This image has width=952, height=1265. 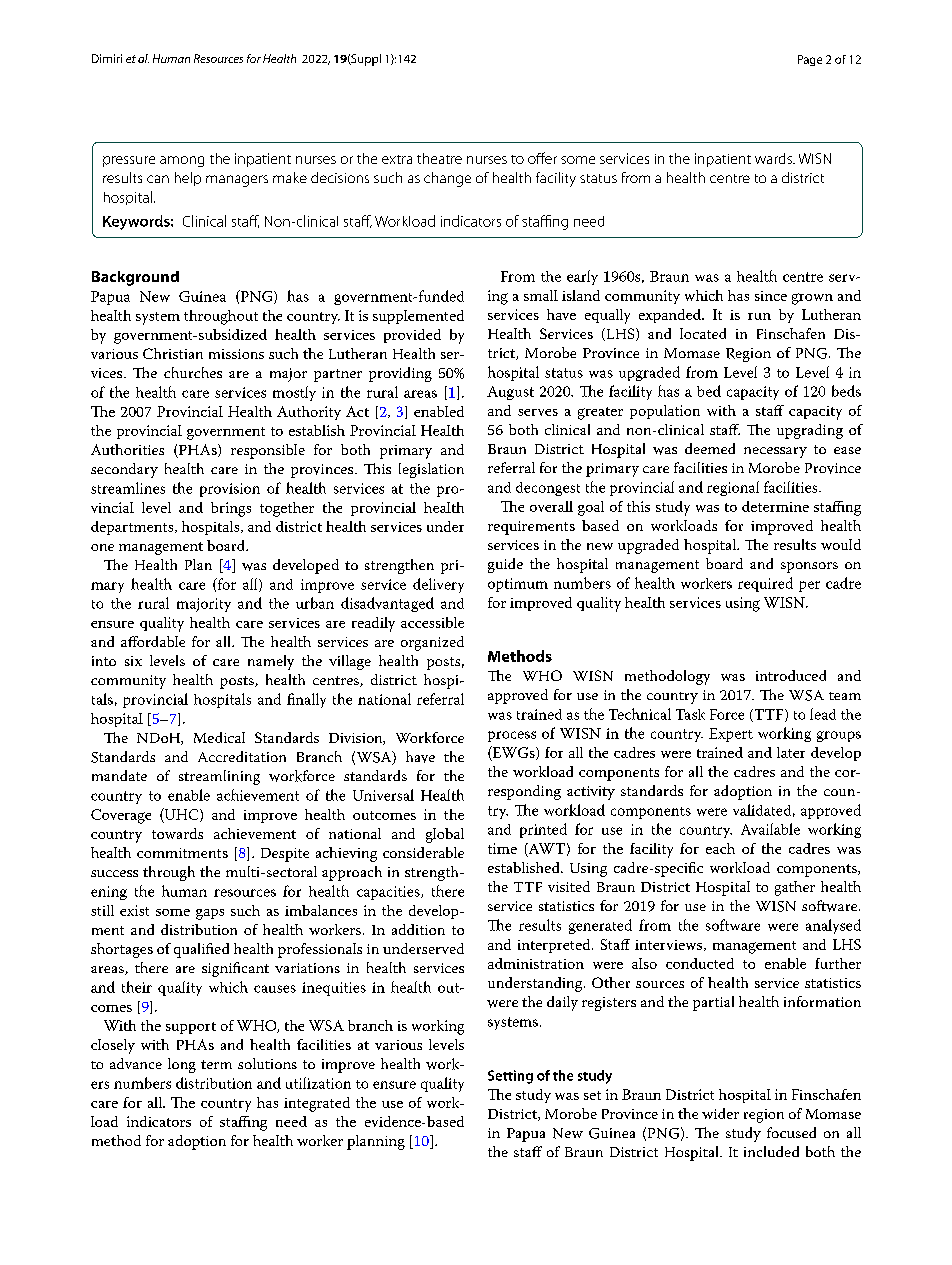 I want to click on among, so click(x=182, y=161).
